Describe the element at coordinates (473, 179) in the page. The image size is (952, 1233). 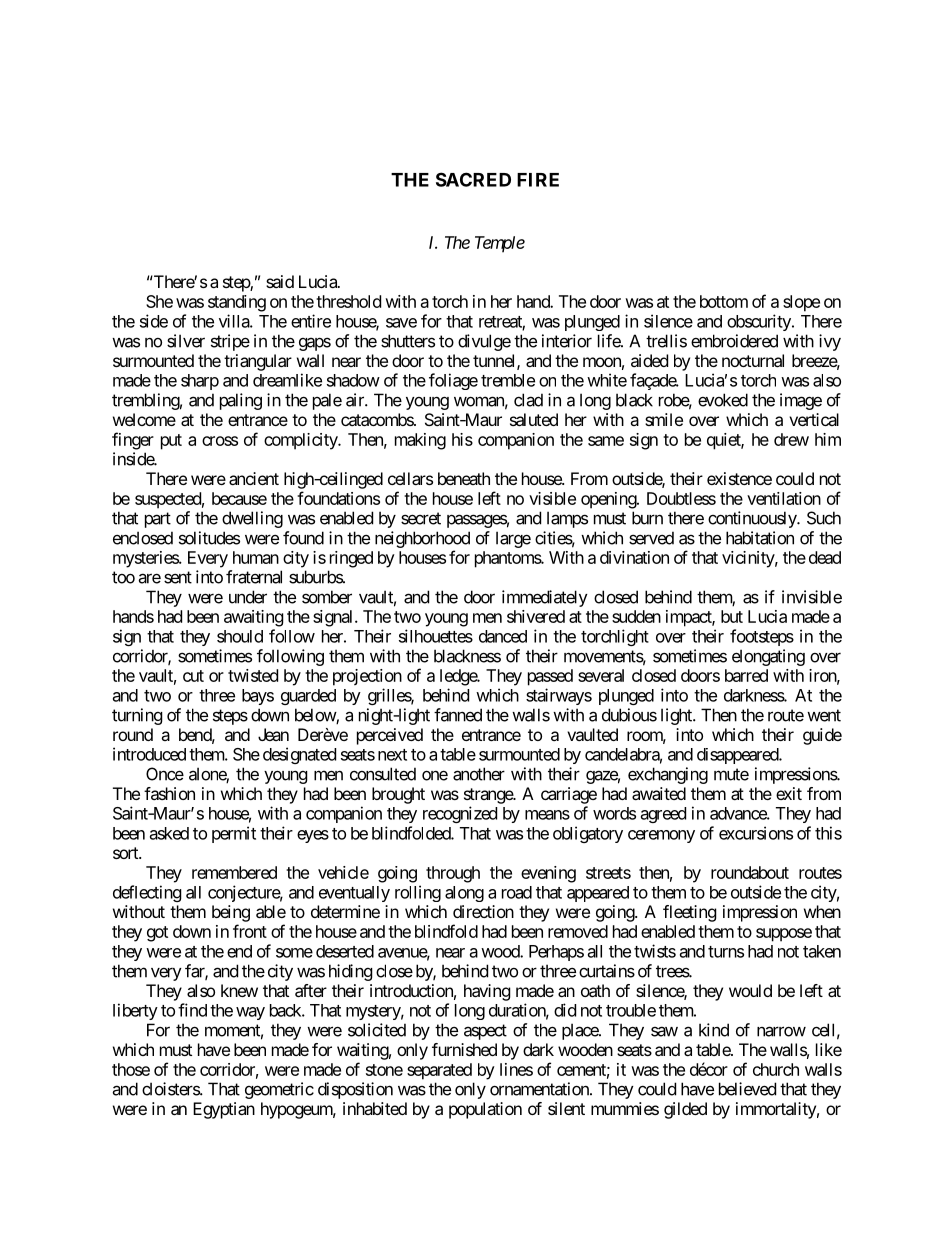
I see `SACRED` at that location.
